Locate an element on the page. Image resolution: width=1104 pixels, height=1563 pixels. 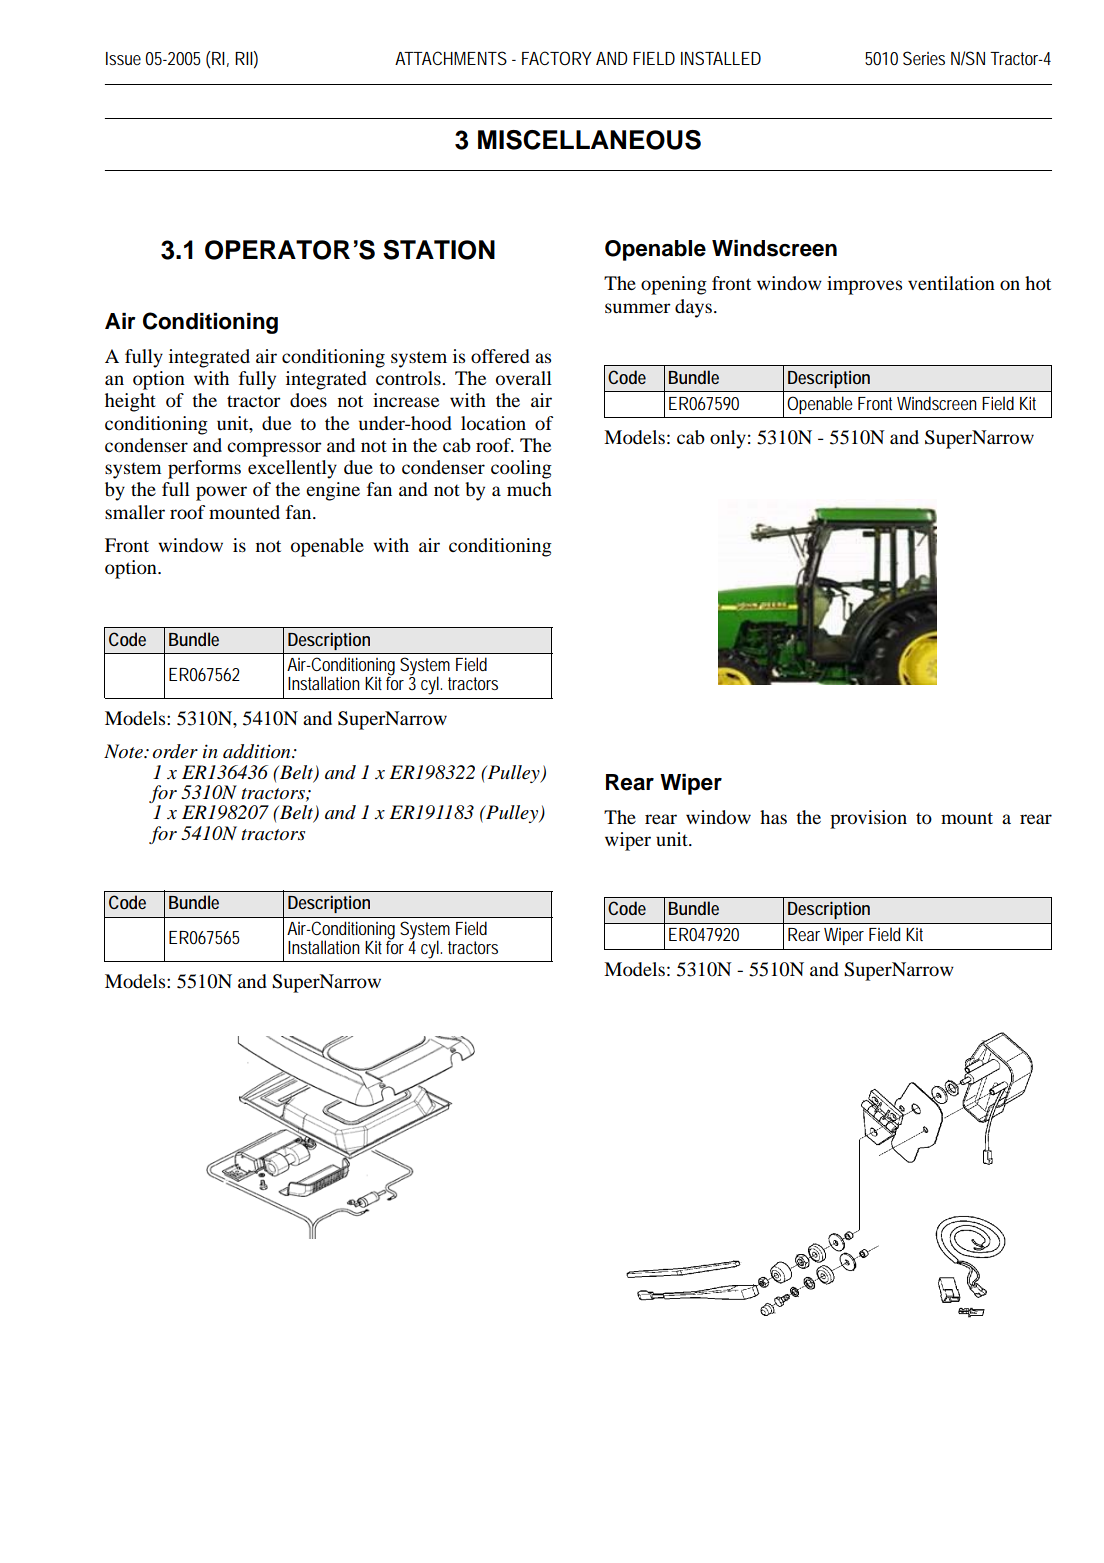
addition is located at coordinates (258, 751).
